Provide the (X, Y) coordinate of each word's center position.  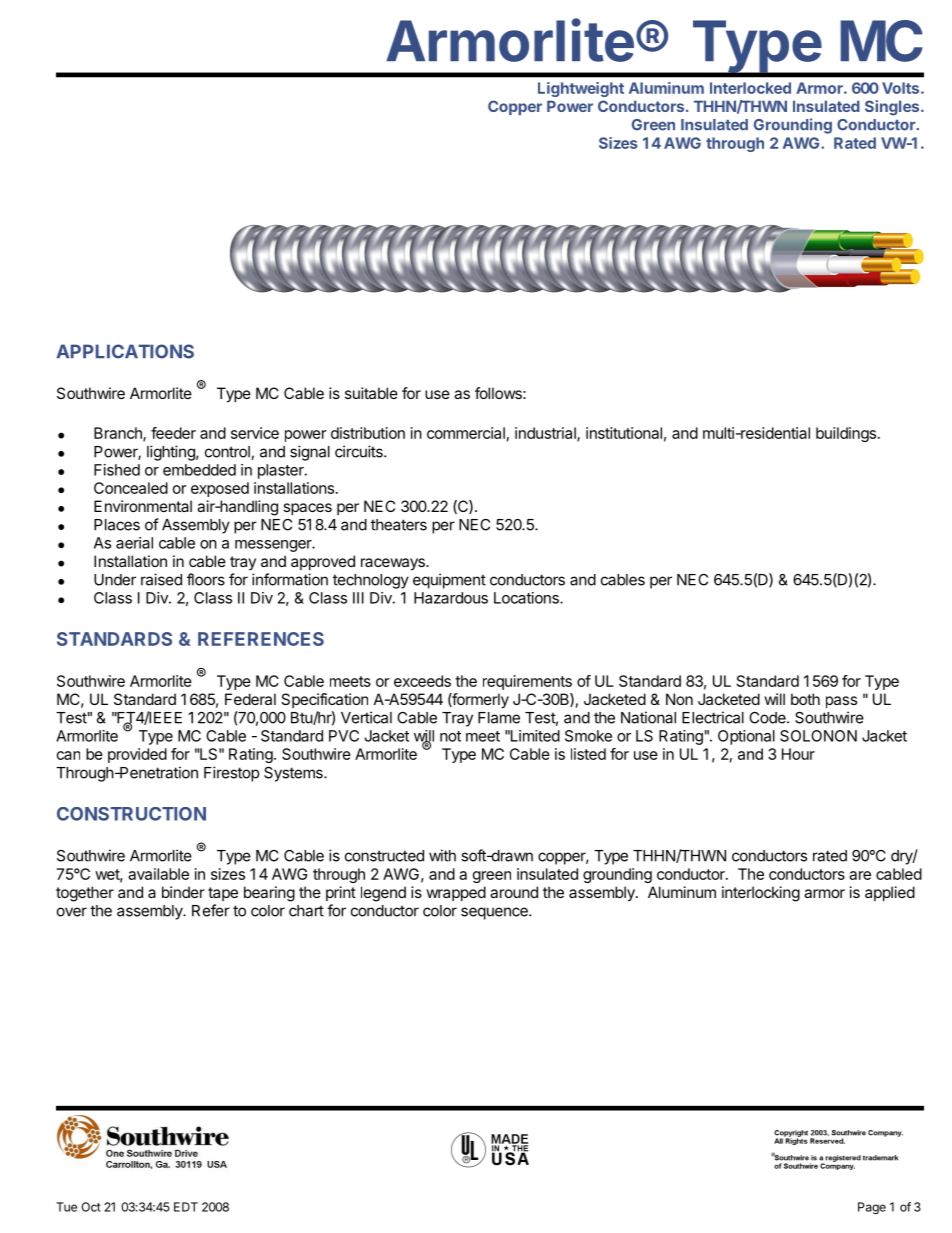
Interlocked (750, 88)
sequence (495, 913)
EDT (186, 1207)
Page (872, 1208)
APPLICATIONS (125, 351)
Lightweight (581, 89)
